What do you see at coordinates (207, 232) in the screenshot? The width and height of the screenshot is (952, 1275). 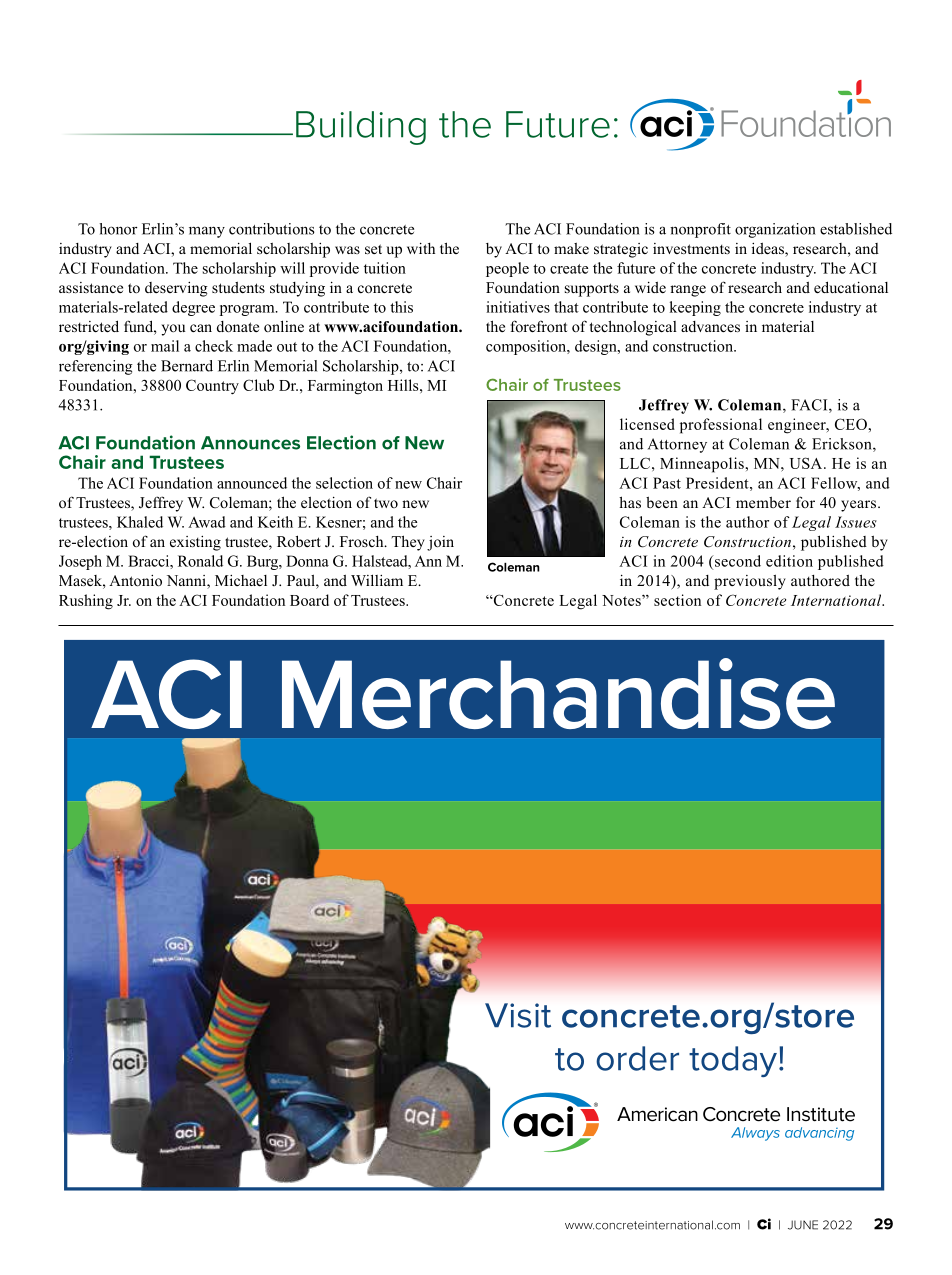 I see `many` at bounding box center [207, 232].
